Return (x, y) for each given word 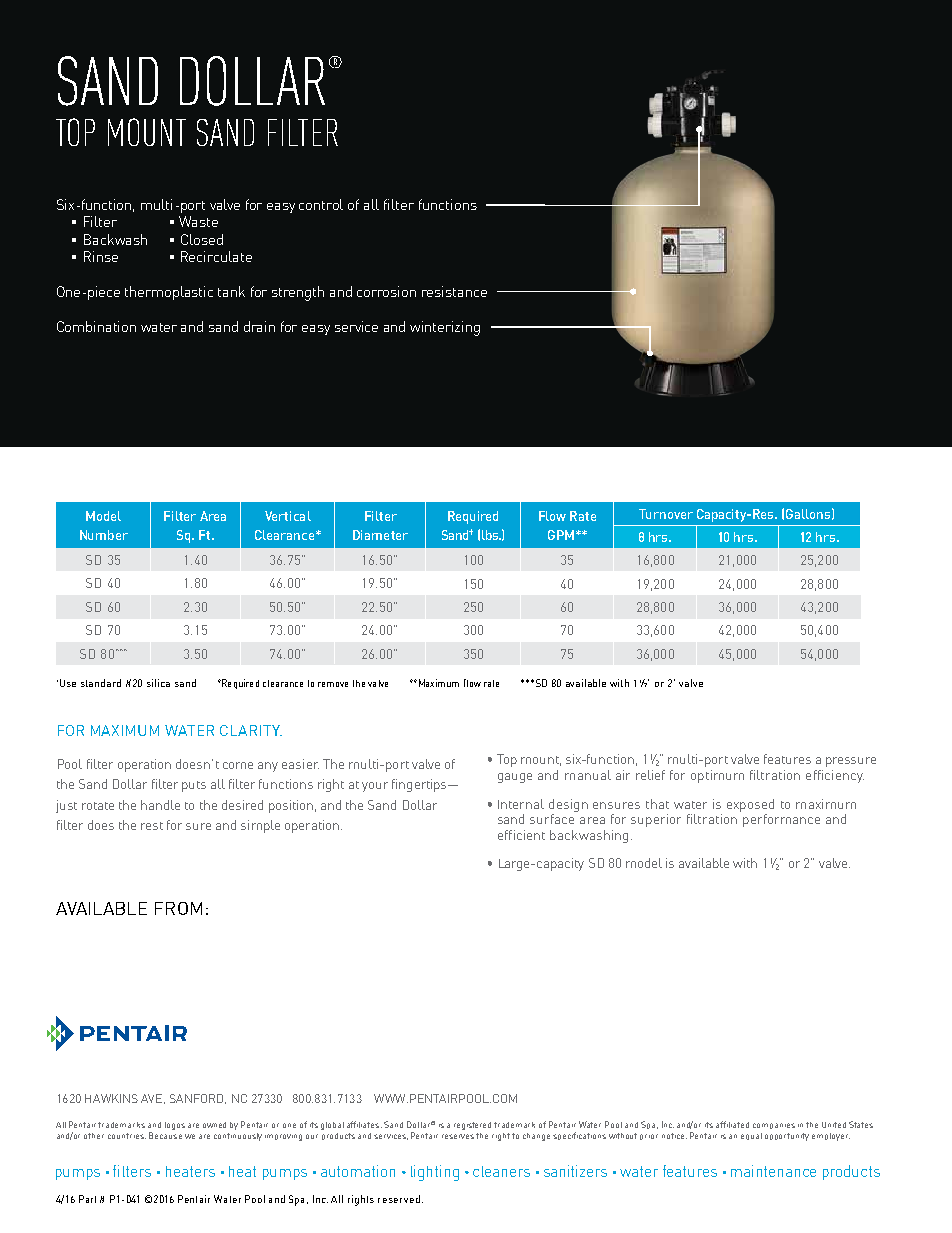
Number (104, 535)
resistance (454, 291)
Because (165, 1135)
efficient (521, 835)
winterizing (445, 328)
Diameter (380, 535)
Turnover (666, 514)
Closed (202, 239)
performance (781, 820)
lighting (435, 1173)
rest (152, 826)
